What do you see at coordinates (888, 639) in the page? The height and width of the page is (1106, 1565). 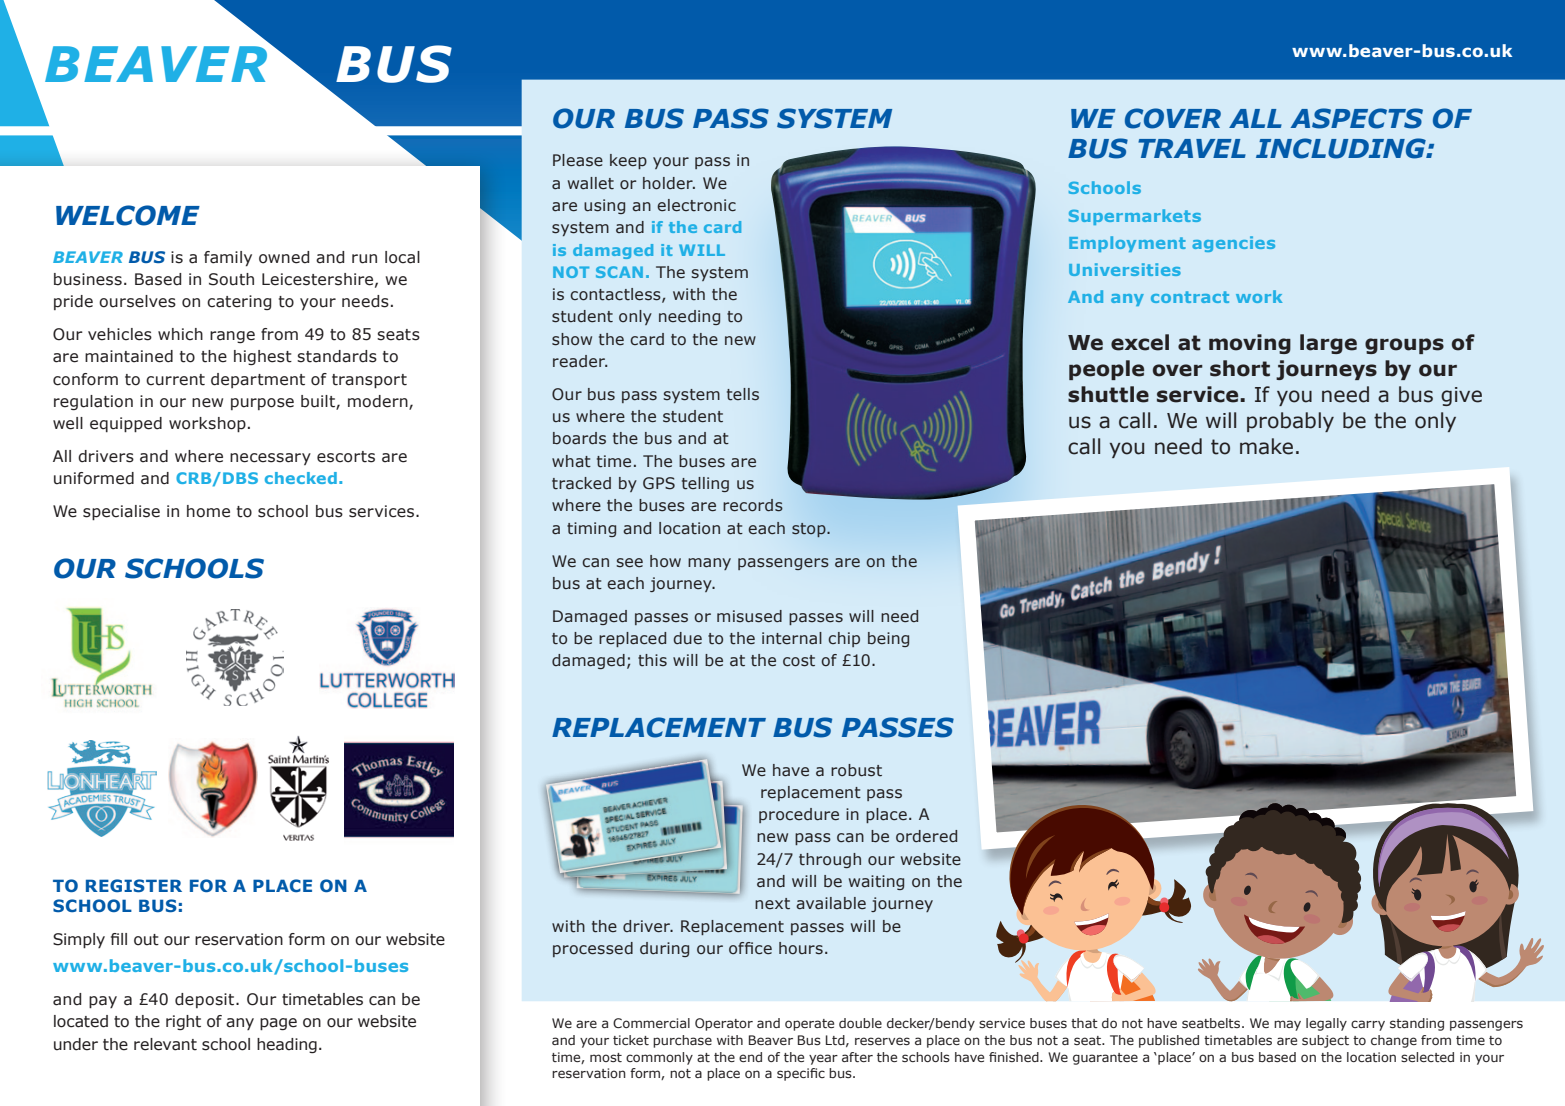 I see `being` at bounding box center [888, 639].
